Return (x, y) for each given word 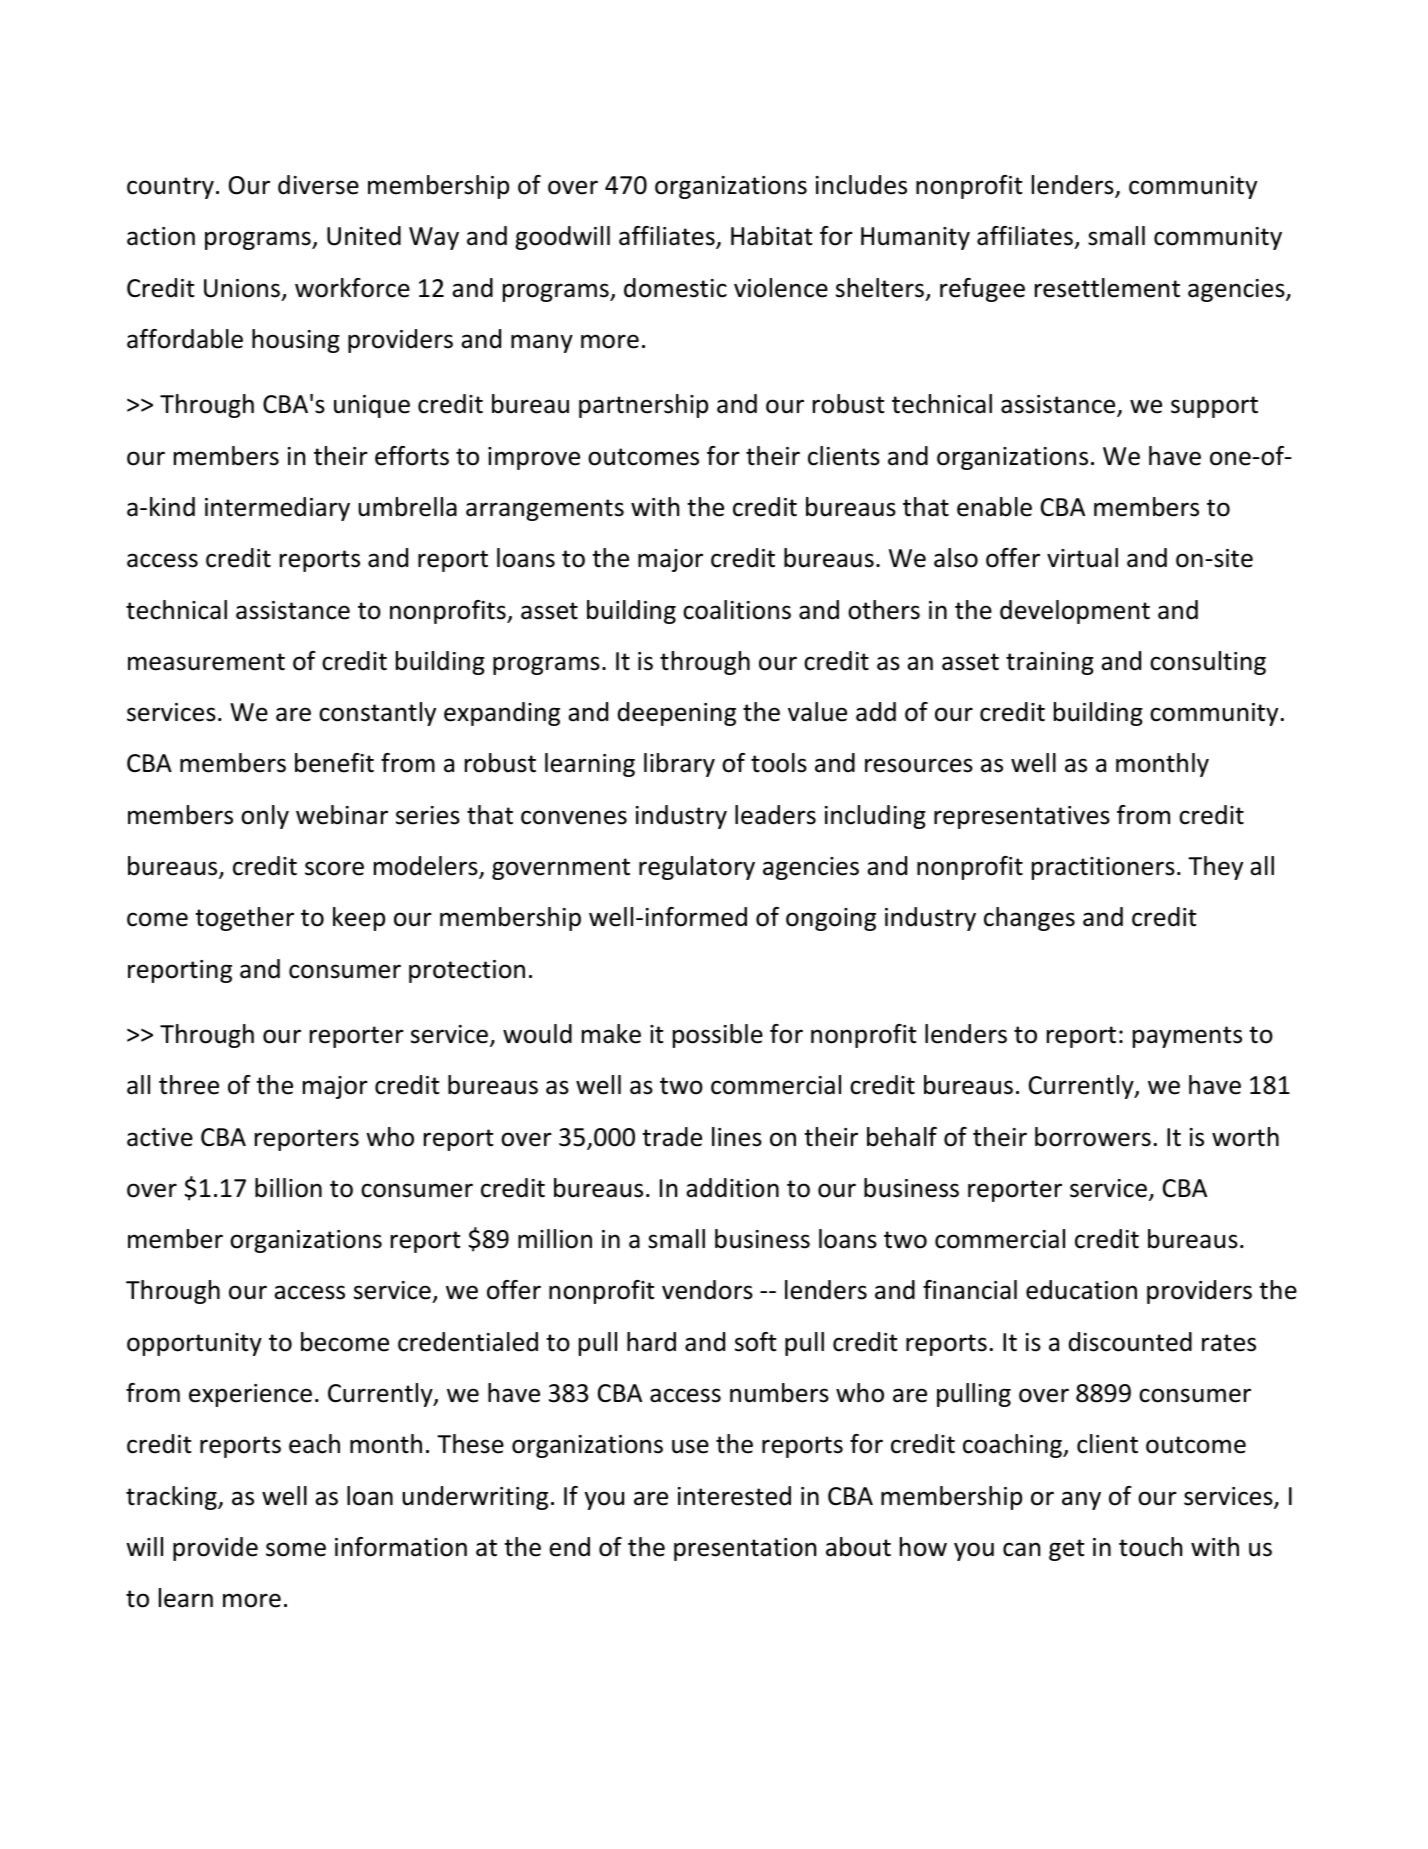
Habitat (772, 236)
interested (734, 1496)
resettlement (1107, 288)
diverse (318, 185)
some (296, 1549)
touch (1150, 1547)
